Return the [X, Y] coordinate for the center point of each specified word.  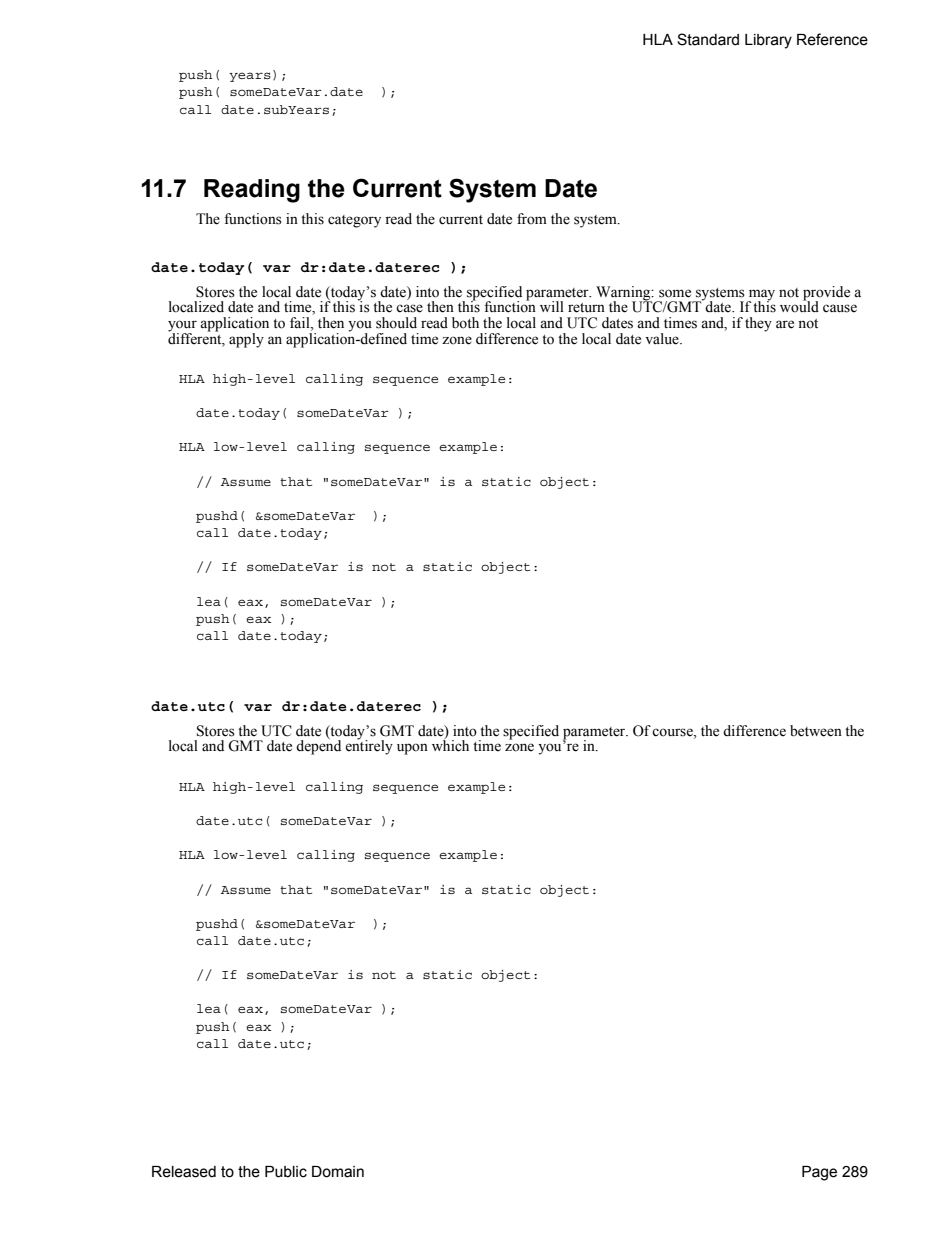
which [450, 745]
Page [819, 1173]
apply [246, 340]
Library [768, 41]
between [816, 731]
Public [286, 1172]
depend [318, 746]
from [532, 219]
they [758, 324]
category [354, 221]
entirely [369, 746]
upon [412, 749]
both [465, 323]
